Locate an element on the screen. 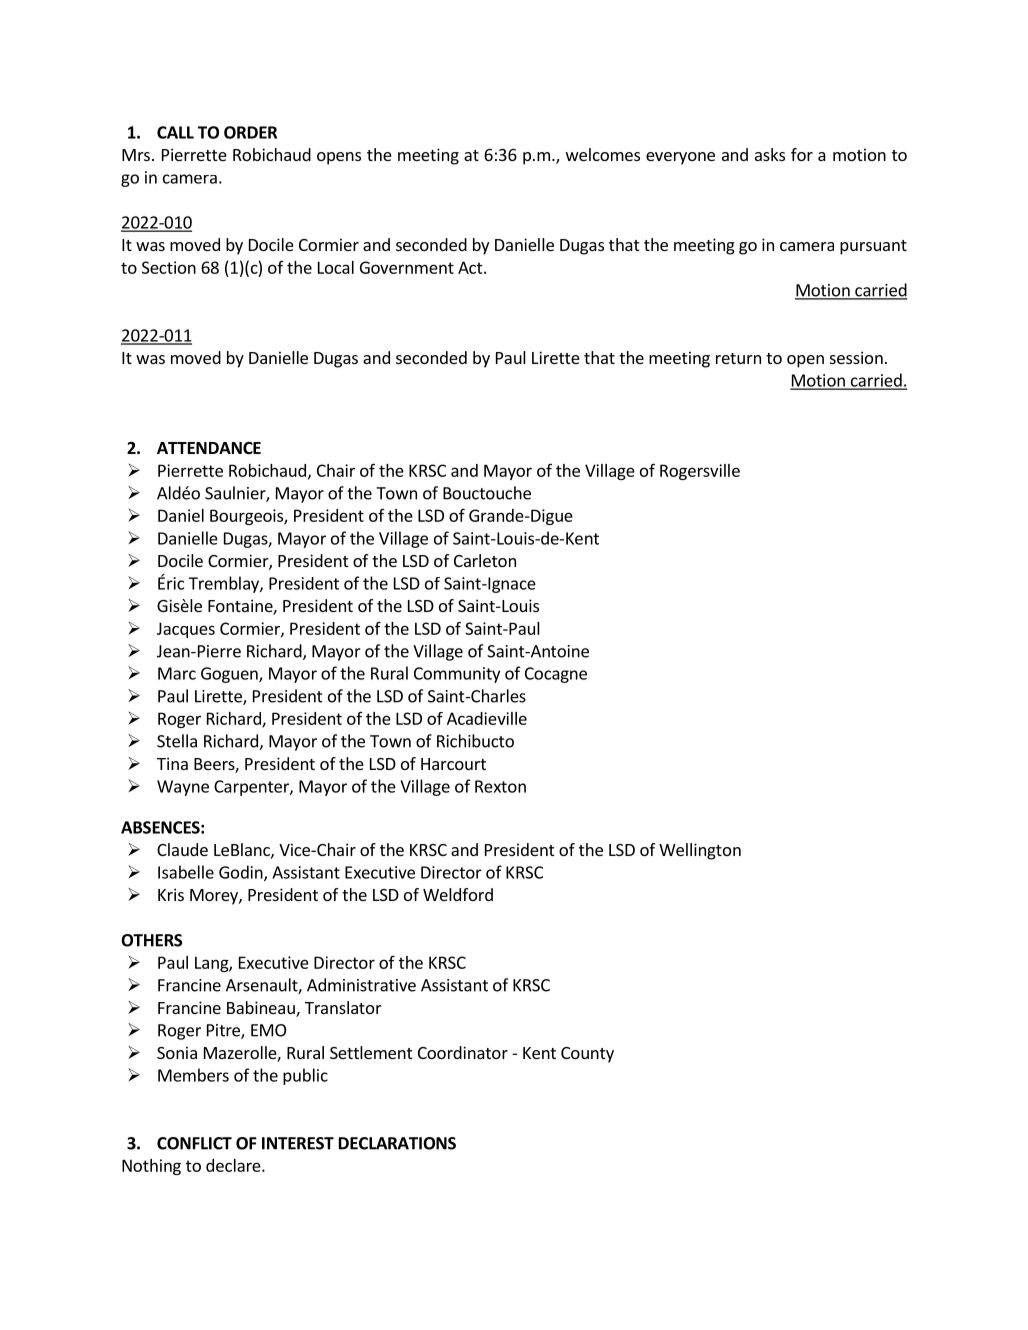 This screenshot has height=1330, width=1028. Community is located at coordinates (457, 675).
